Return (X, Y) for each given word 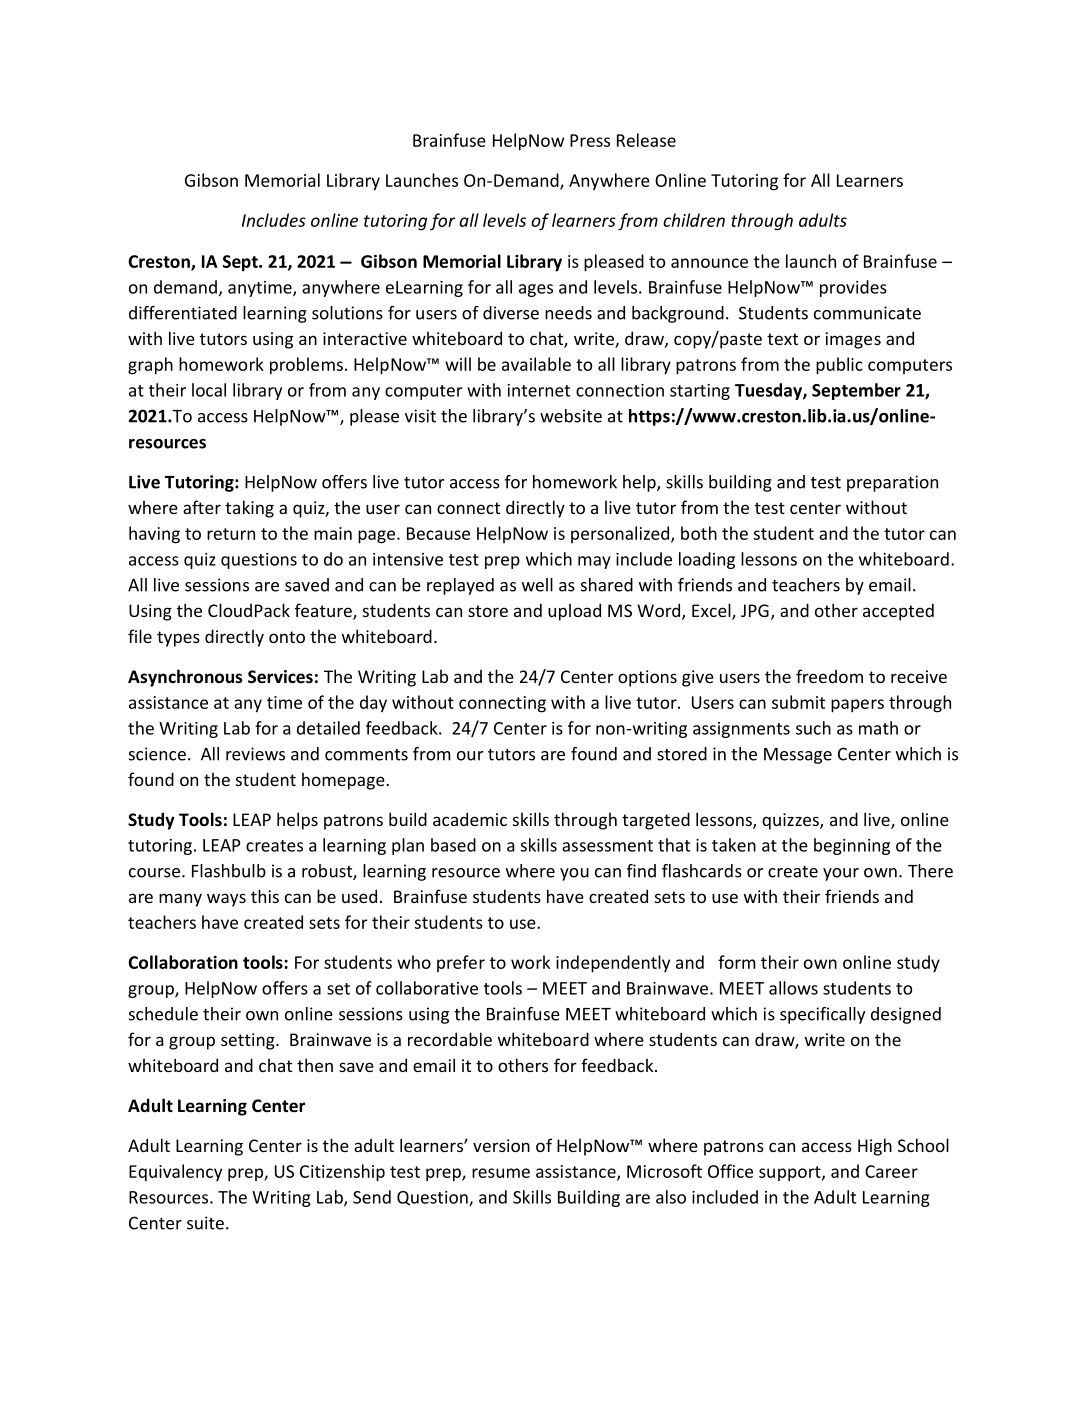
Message (798, 756)
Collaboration (183, 962)
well (537, 585)
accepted (898, 612)
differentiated (183, 313)
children (694, 220)
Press (590, 140)
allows (793, 988)
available (536, 364)
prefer (461, 963)
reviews (255, 754)
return (231, 534)
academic (470, 819)
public (839, 366)
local (209, 390)
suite (205, 1223)
